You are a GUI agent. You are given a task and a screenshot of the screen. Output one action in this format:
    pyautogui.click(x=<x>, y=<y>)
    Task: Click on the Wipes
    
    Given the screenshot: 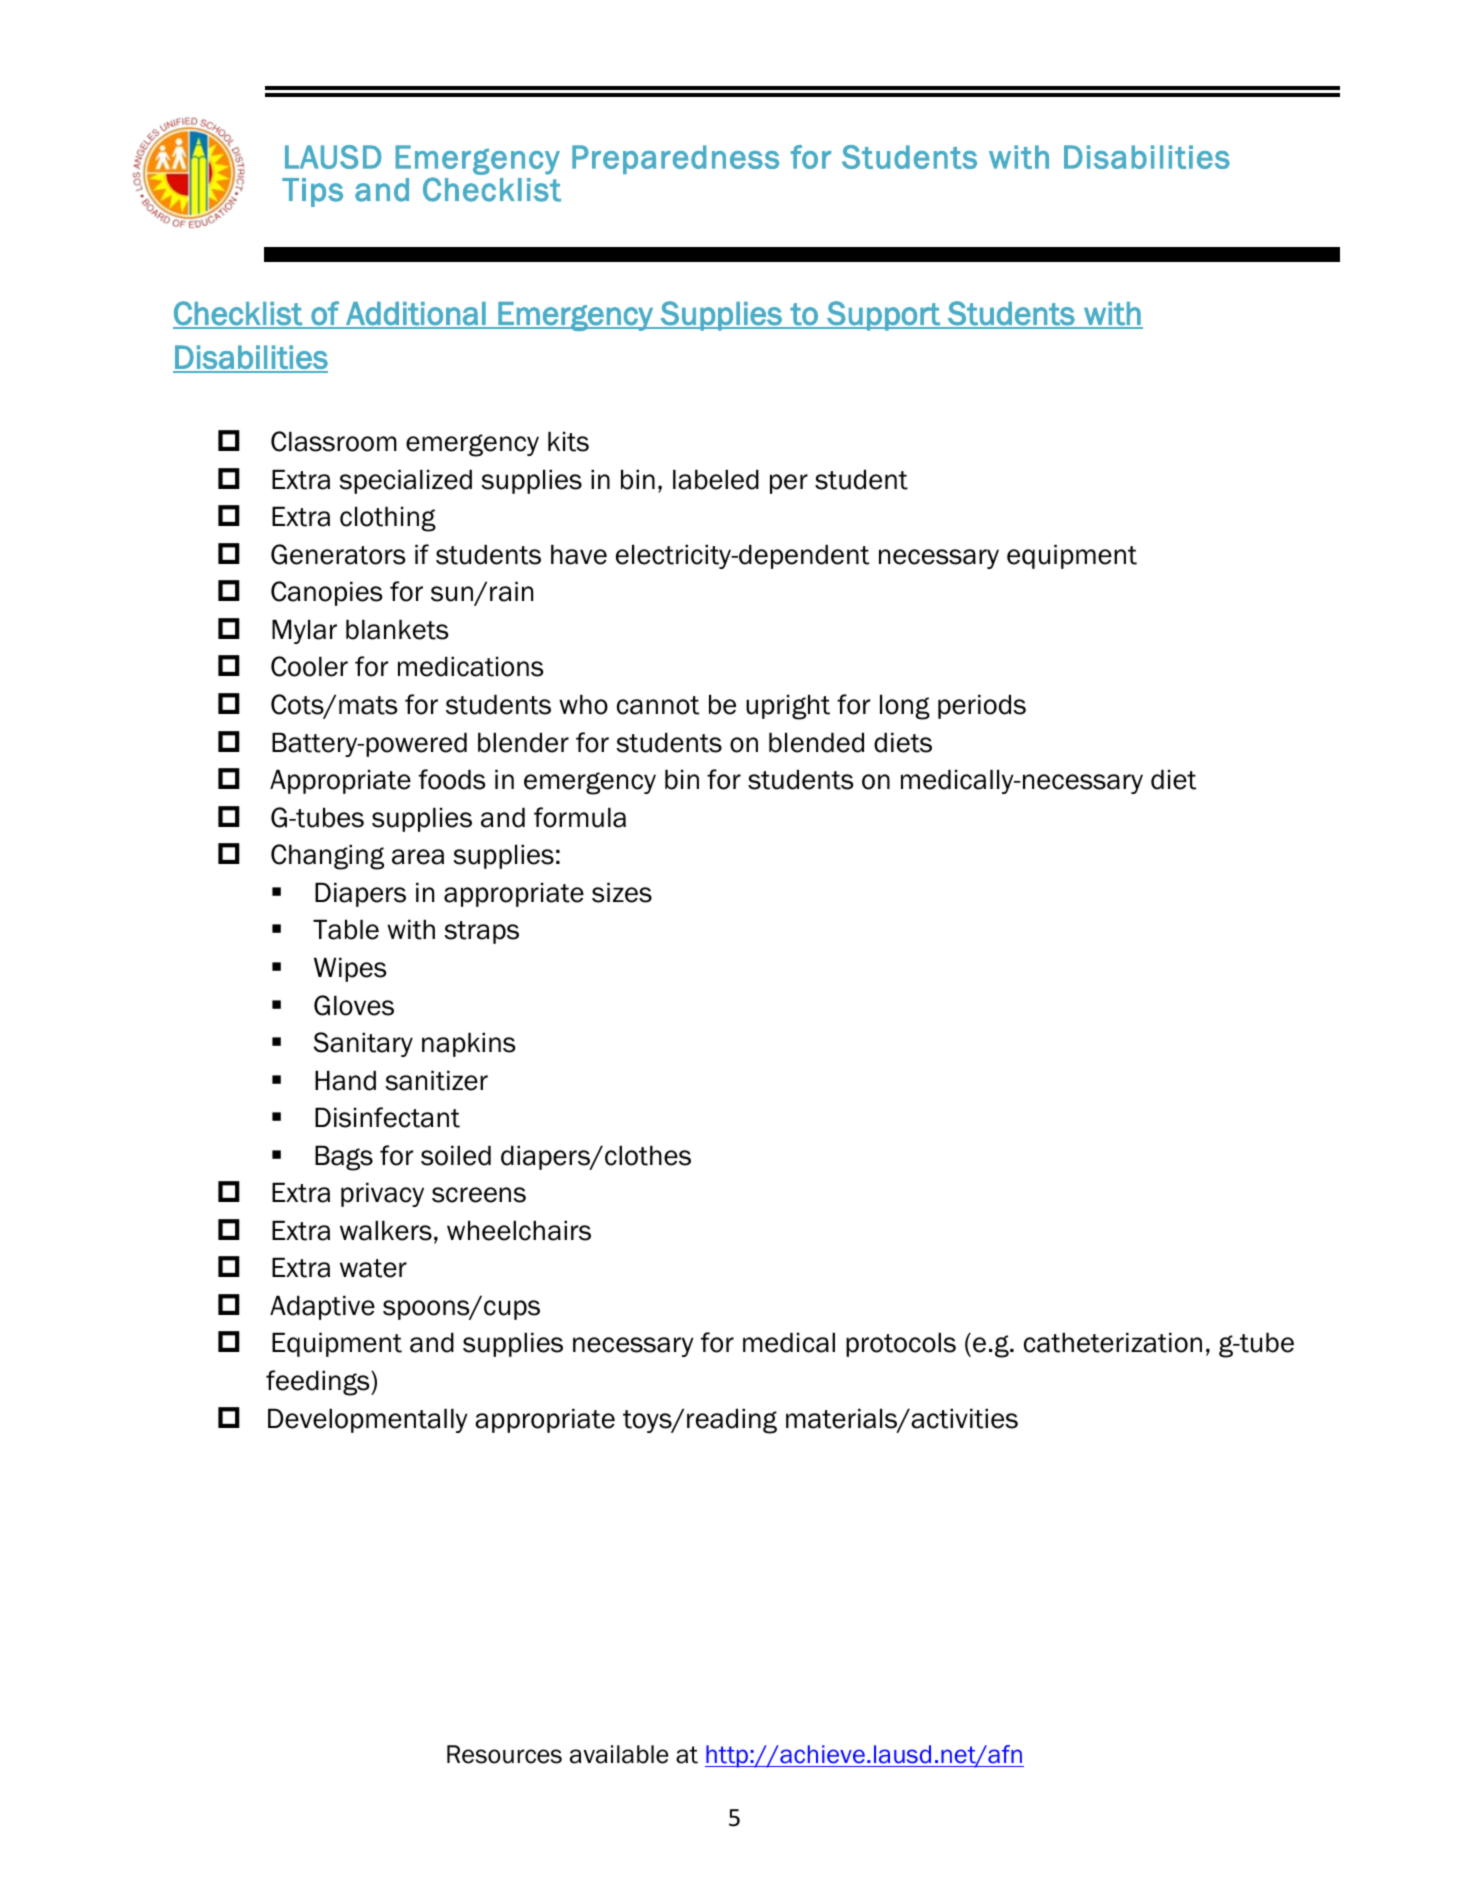 What is the action you would take?
    pyautogui.click(x=350, y=969)
